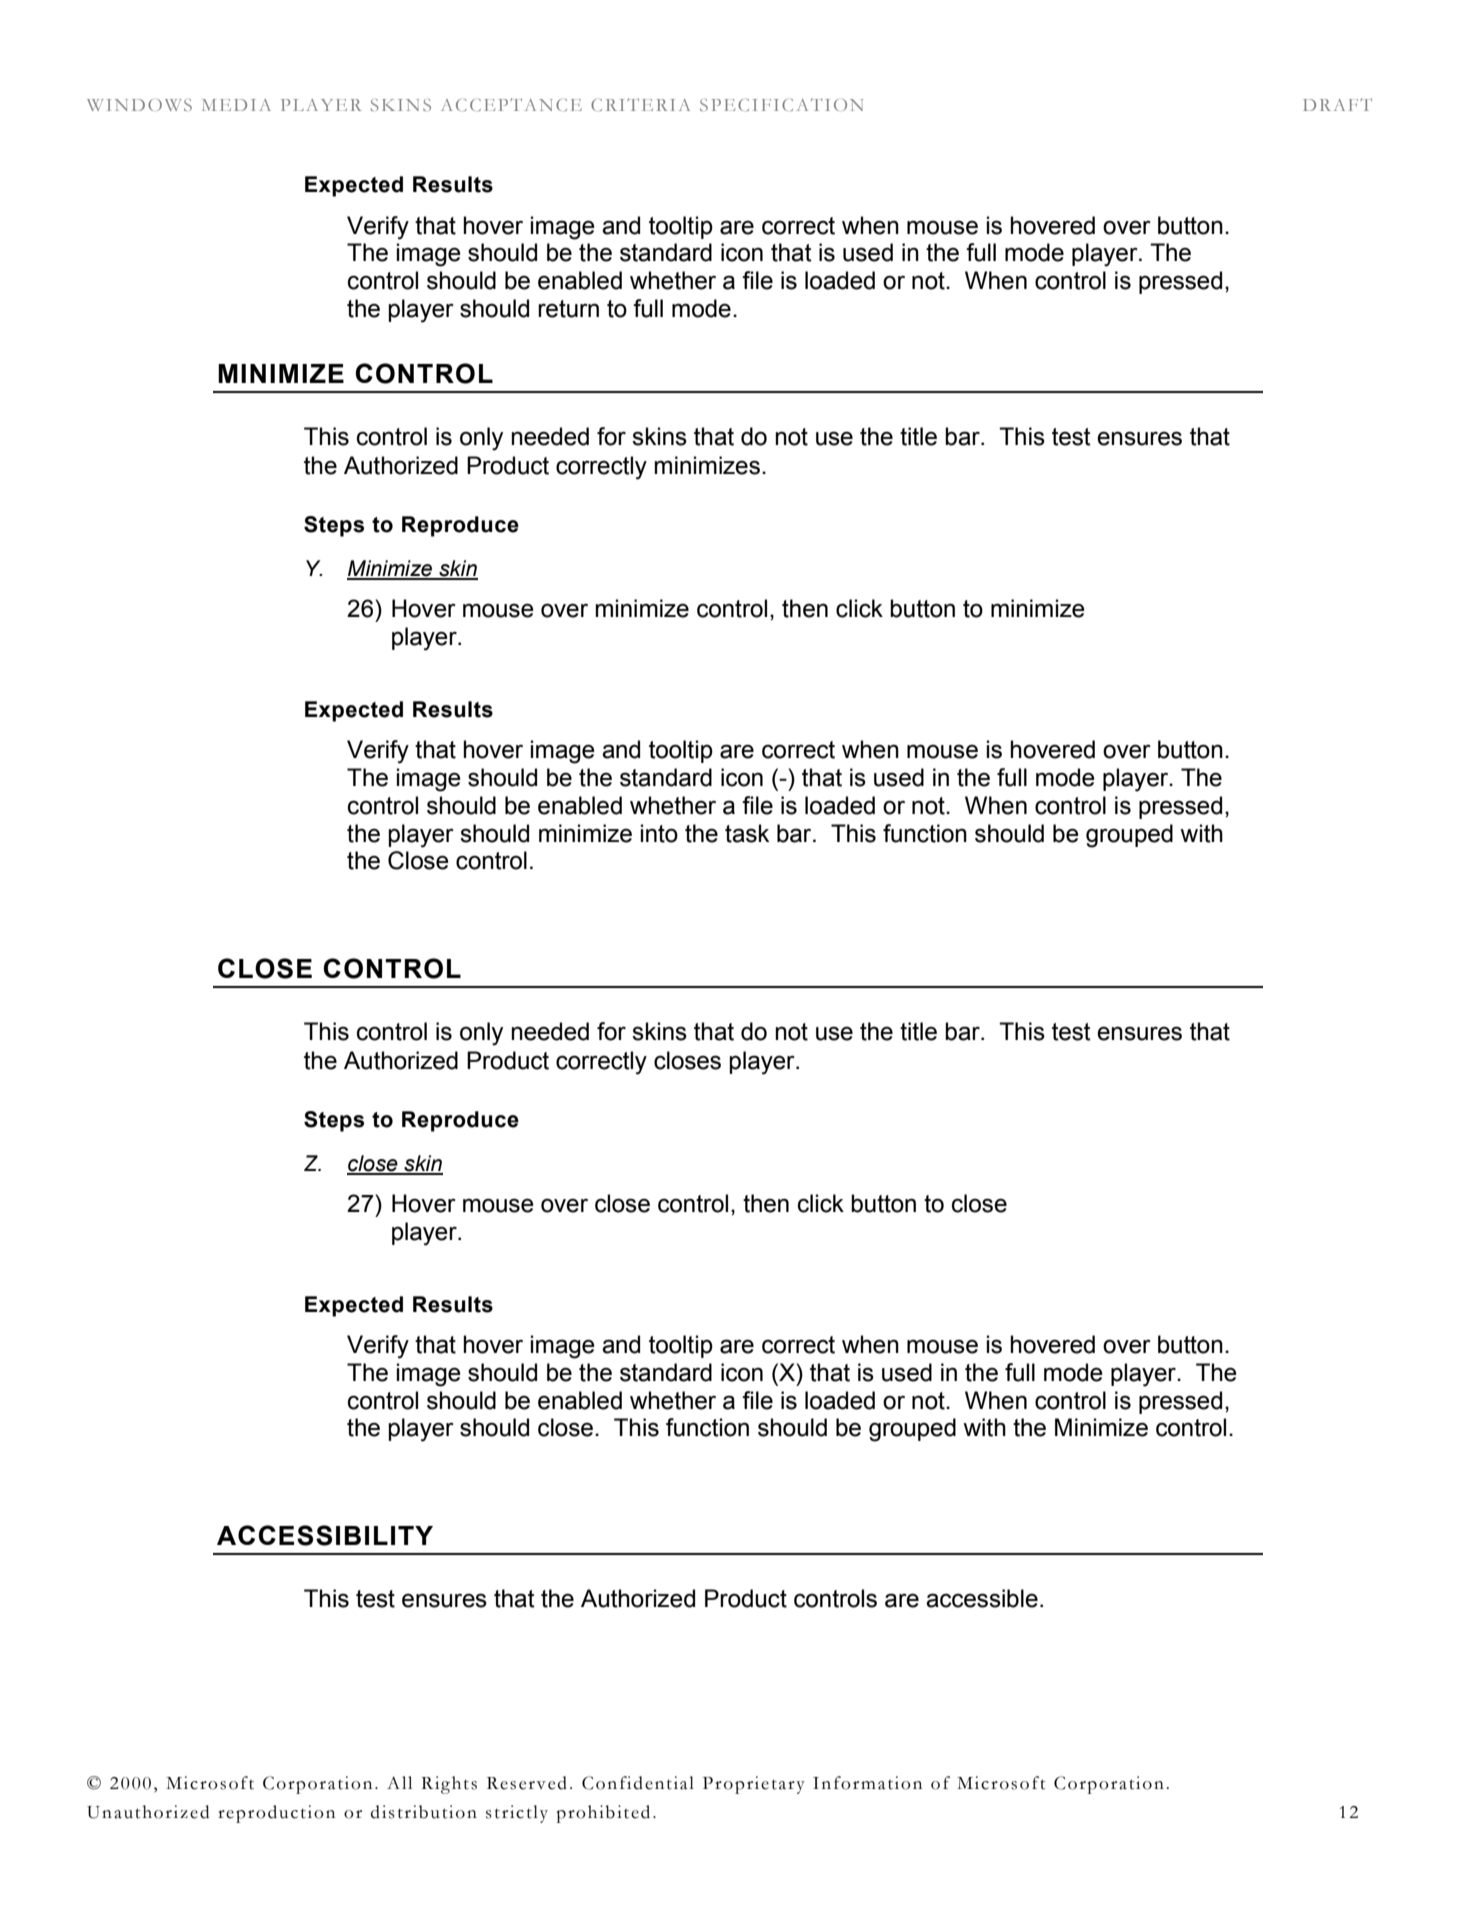 Image resolution: width=1476 pixels, height=1910 pixels. I want to click on ACCESSIBILITY, so click(325, 1535).
